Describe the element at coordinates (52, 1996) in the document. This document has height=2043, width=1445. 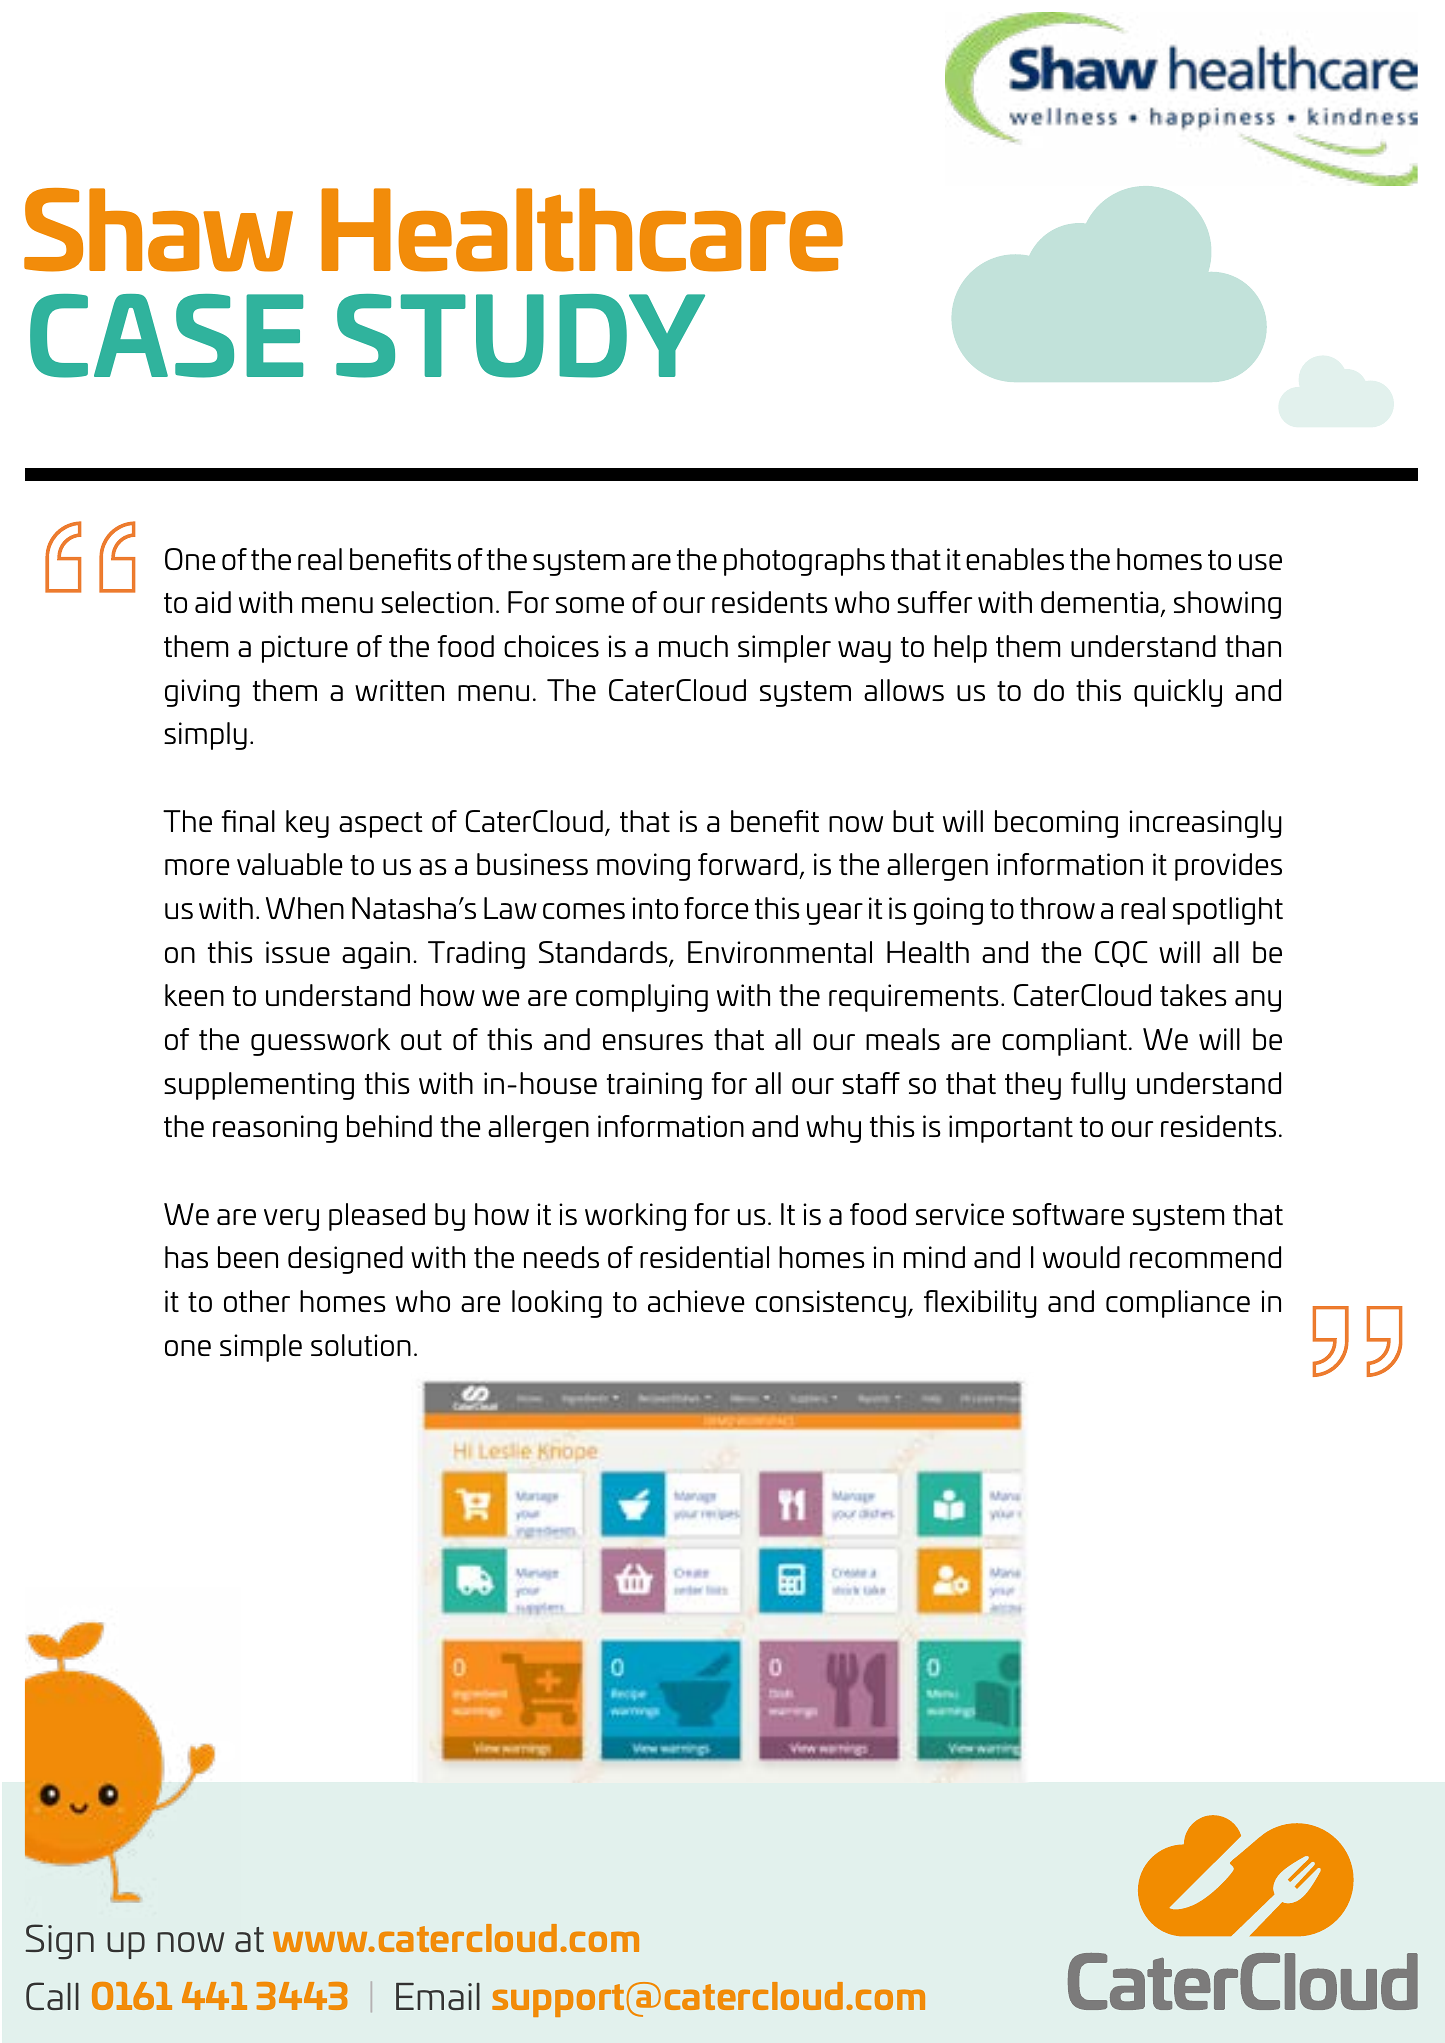
I see `Call` at that location.
